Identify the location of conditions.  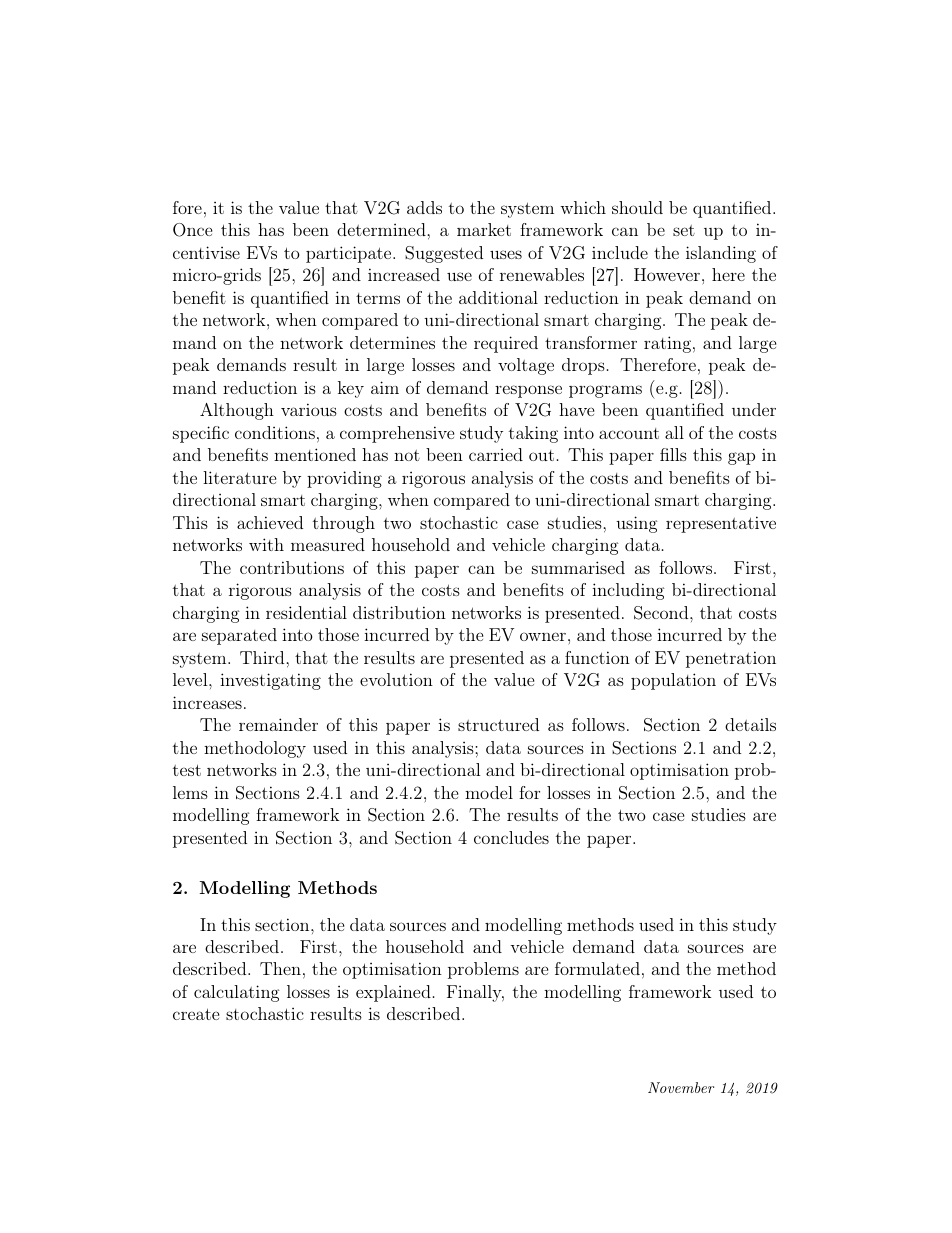
(275, 432).
